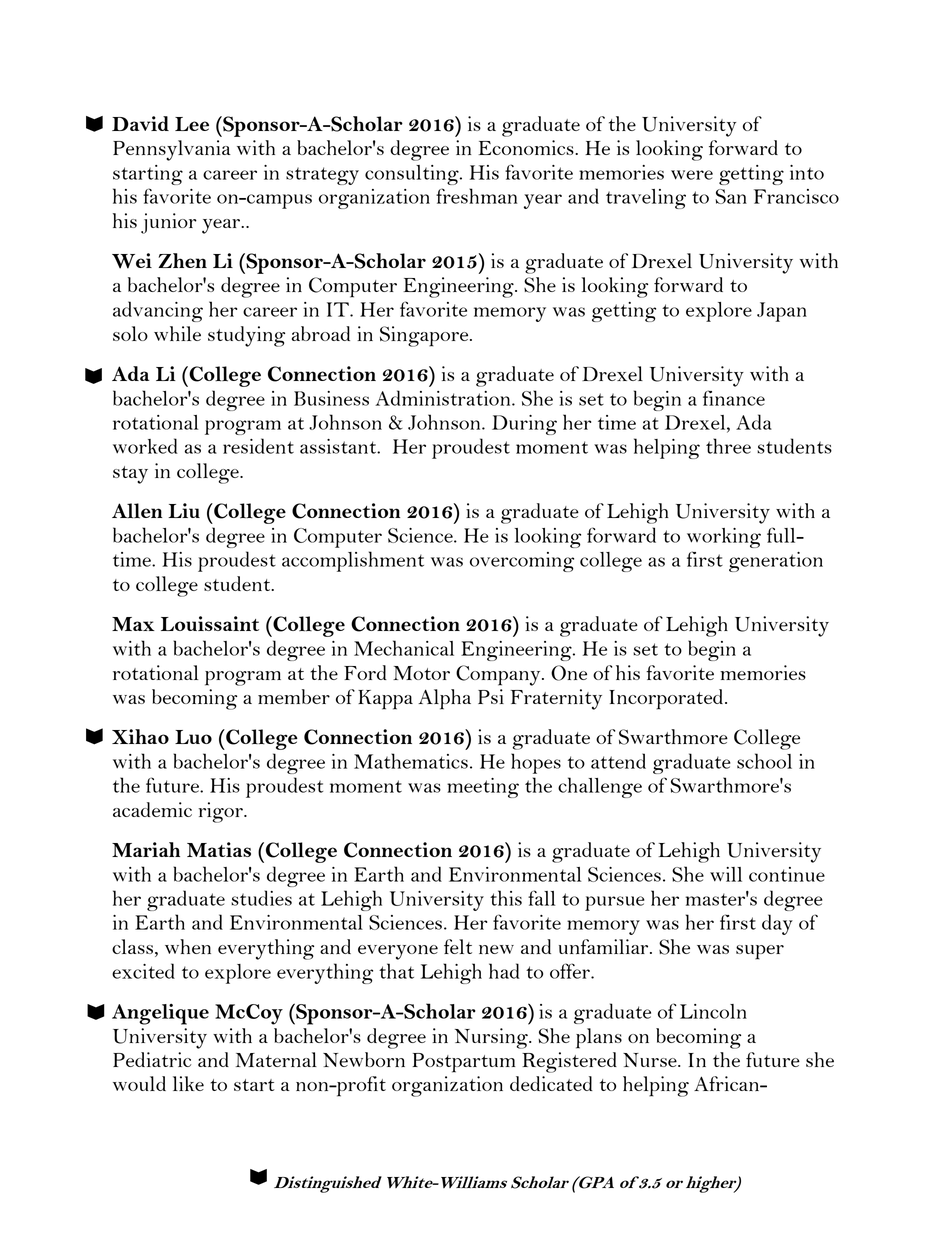 Image resolution: width=952 pixels, height=1233 pixels. Describe the element at coordinates (133, 624) in the screenshot. I see `Max` at that location.
